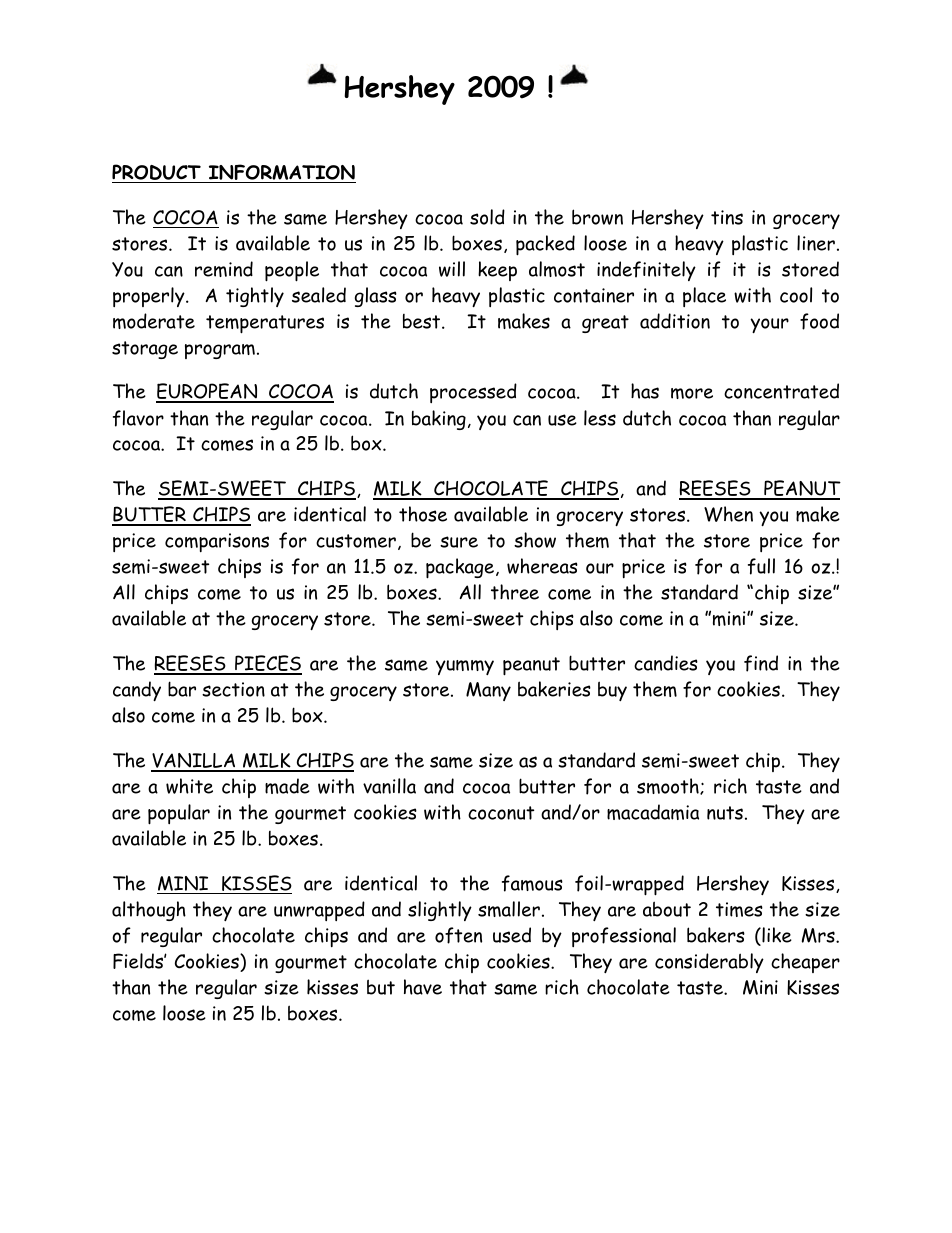 This screenshot has width=952, height=1233. What do you see at coordinates (727, 217) in the screenshot?
I see `tins` at bounding box center [727, 217].
